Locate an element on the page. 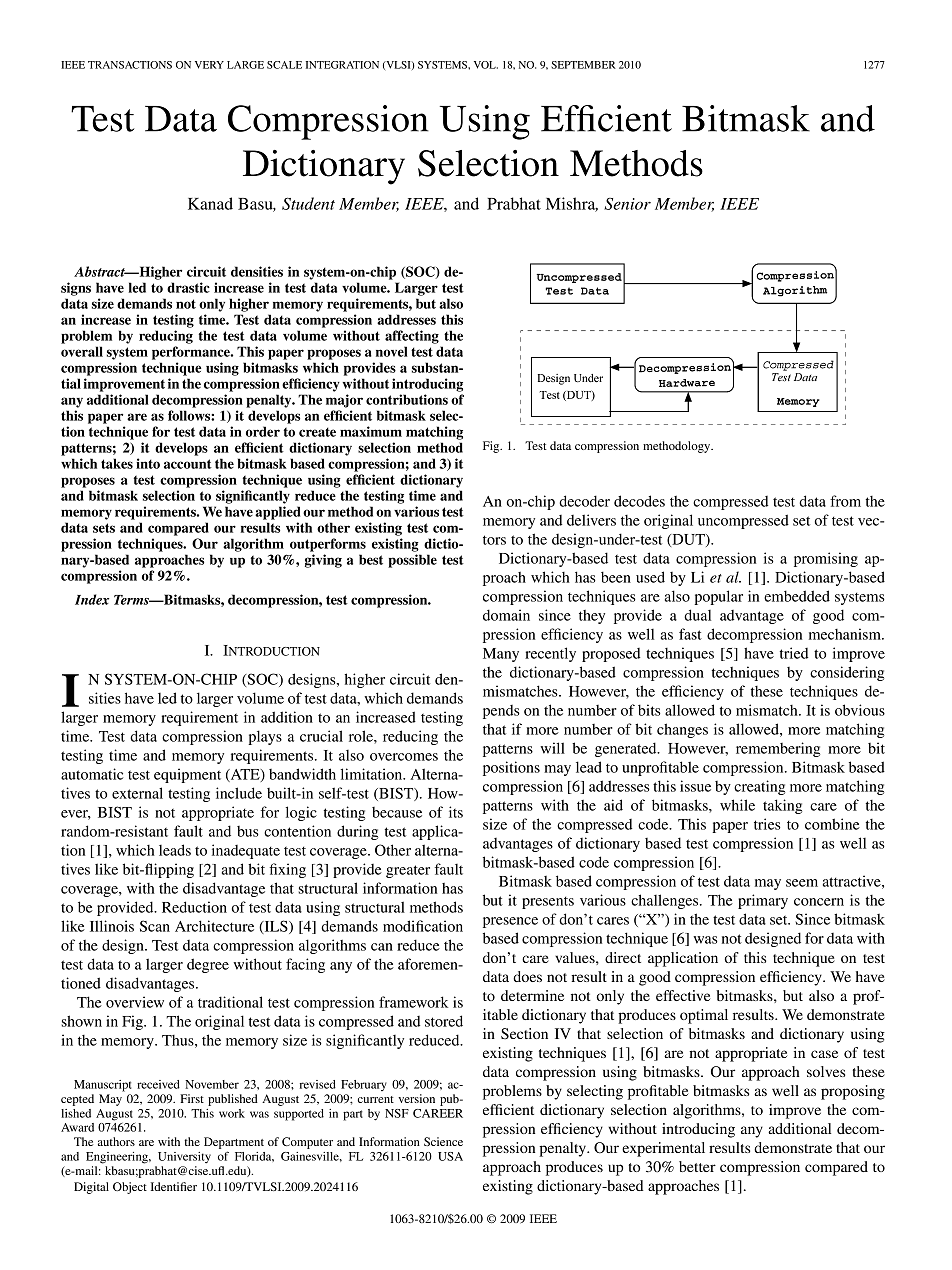  better is located at coordinates (697, 1166).
